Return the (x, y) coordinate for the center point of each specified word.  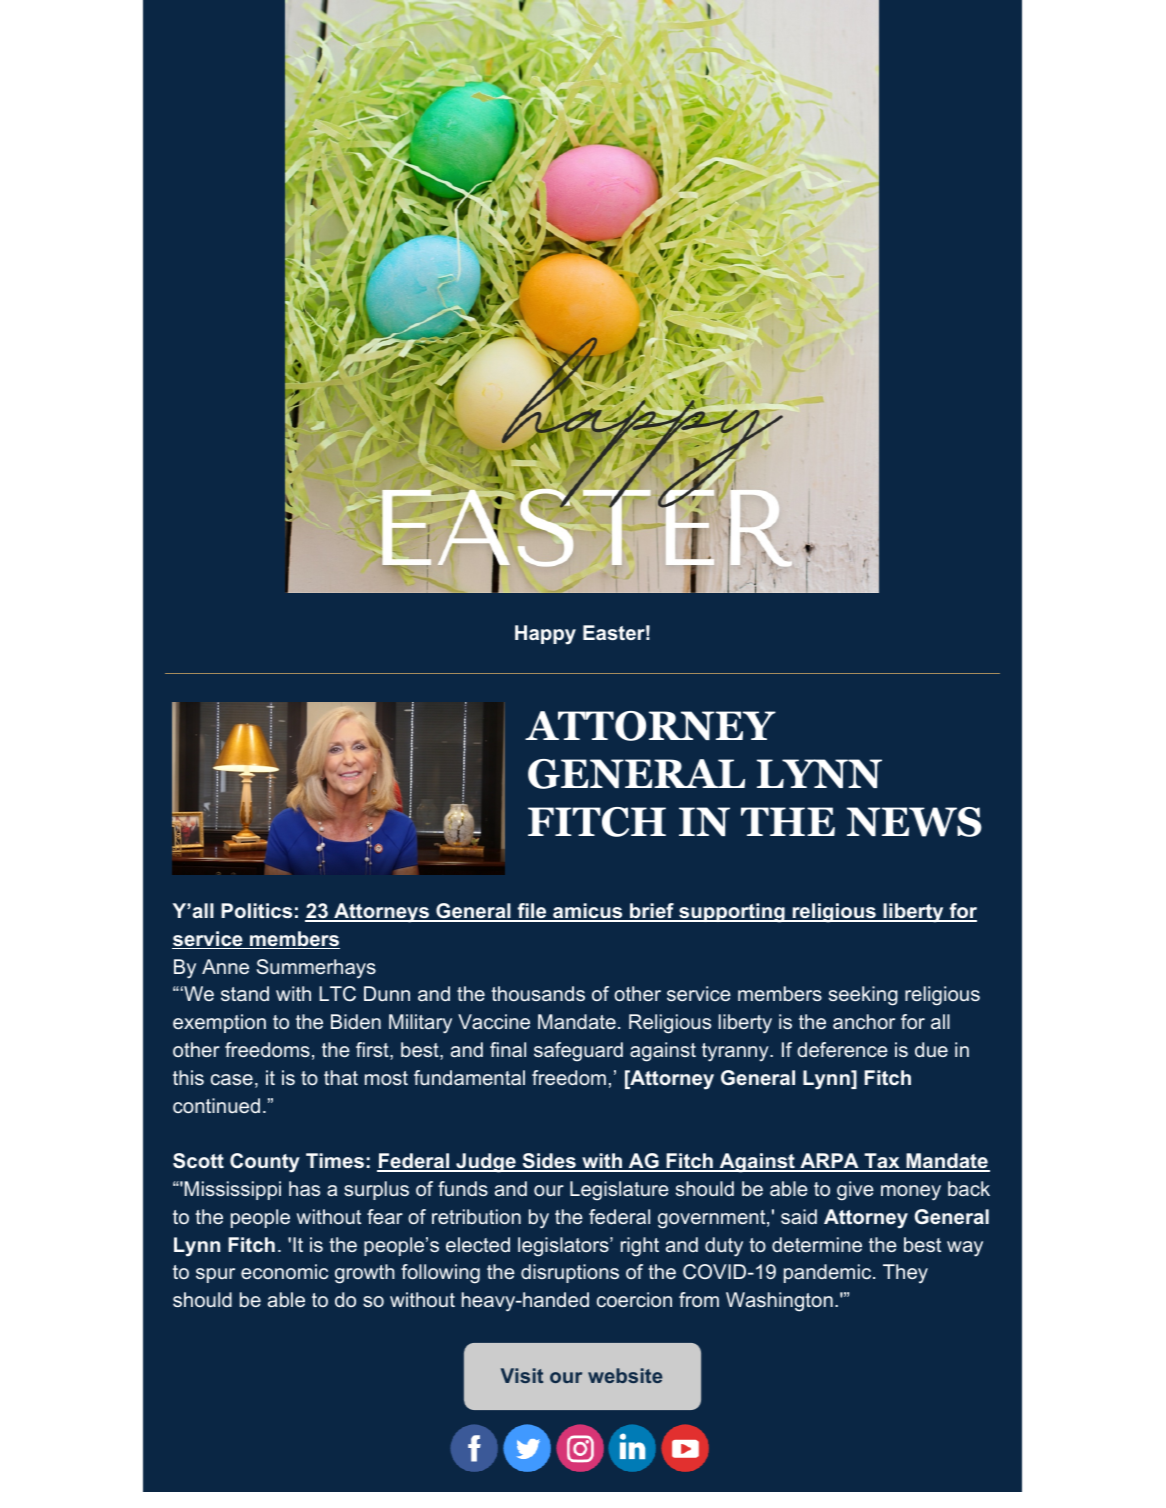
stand (245, 993)
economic (284, 1271)
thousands (538, 993)
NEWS (914, 822)
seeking (863, 996)
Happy (545, 635)
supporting (732, 913)
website (625, 1375)
